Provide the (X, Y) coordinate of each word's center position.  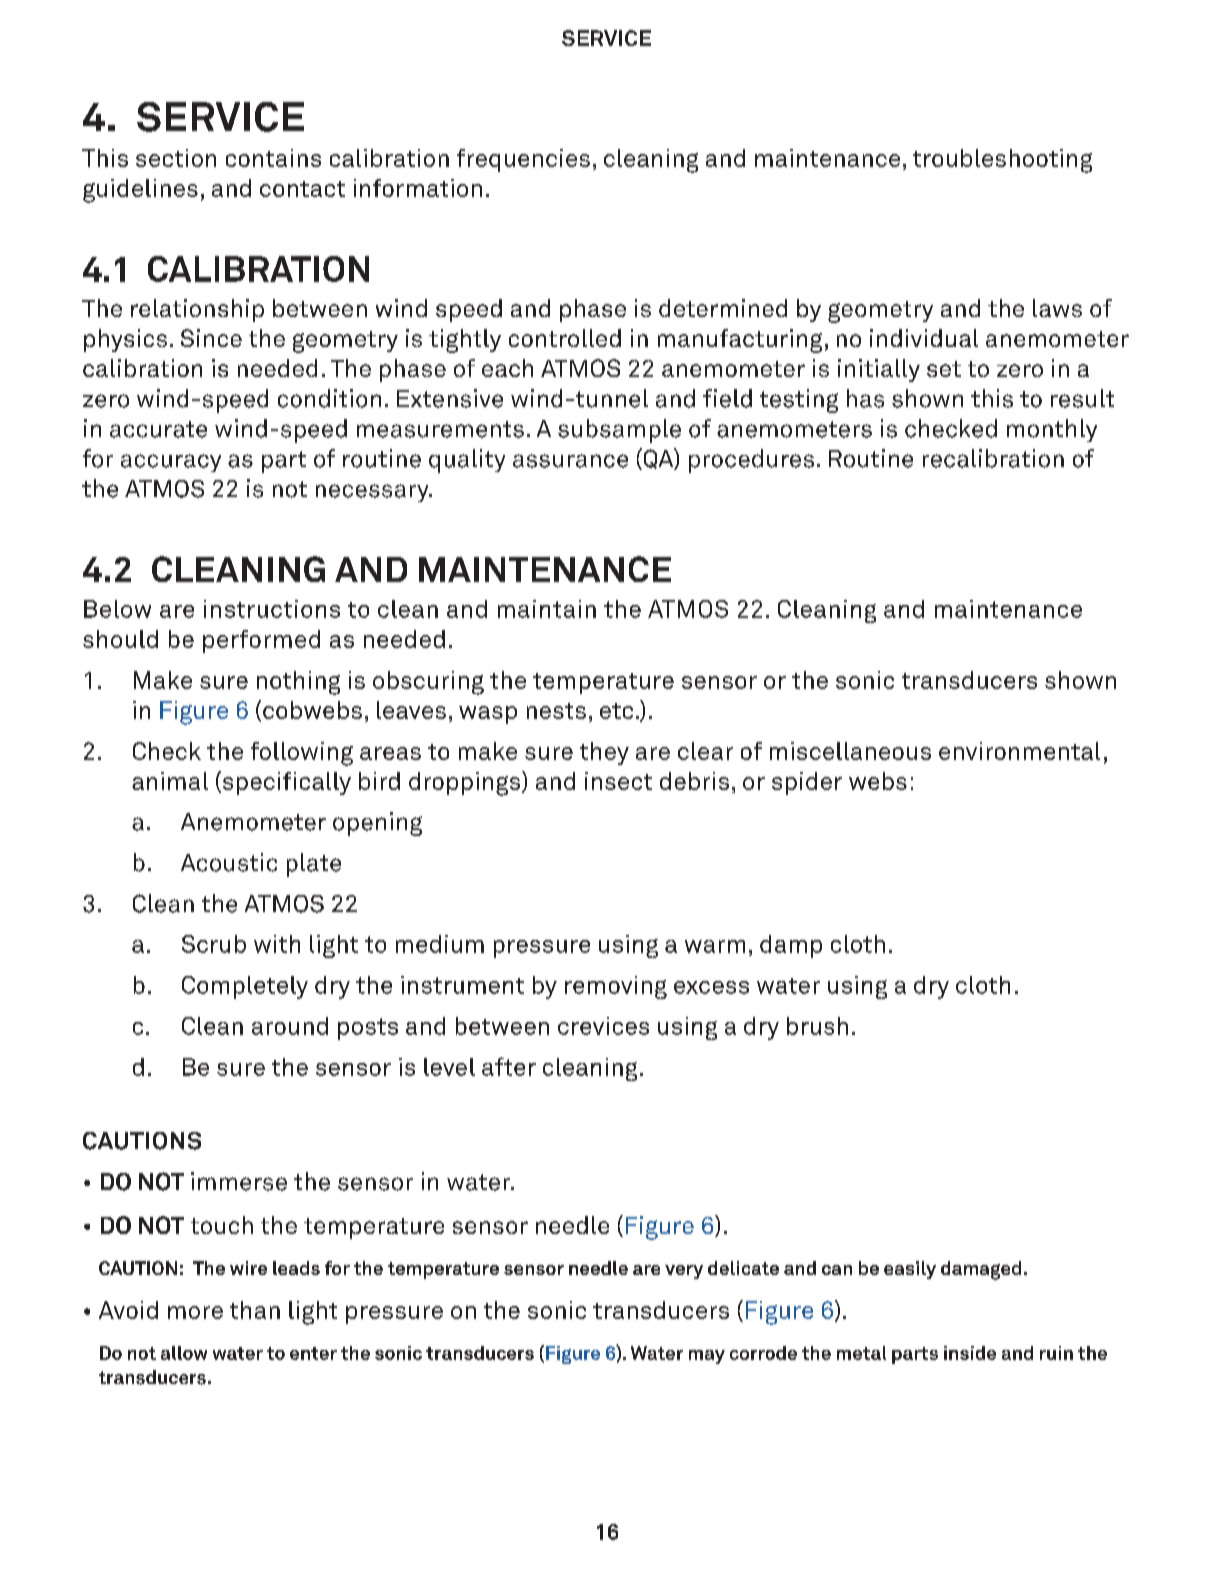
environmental (1019, 751)
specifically (285, 783)
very (684, 1272)
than (255, 1310)
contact (302, 189)
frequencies (523, 160)
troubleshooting (1002, 161)
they (604, 753)
